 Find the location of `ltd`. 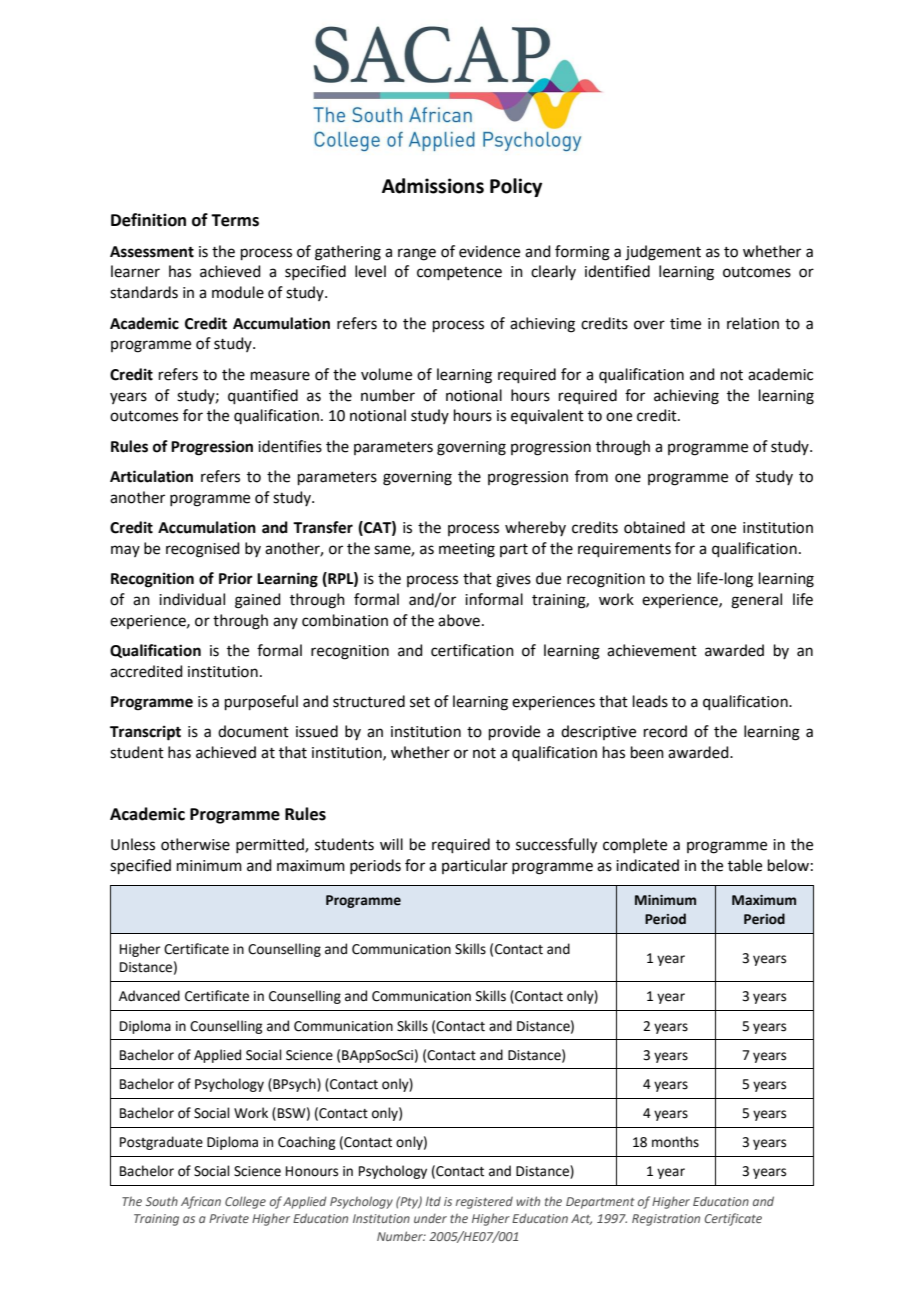

ltd is located at coordinates (433, 1201).
